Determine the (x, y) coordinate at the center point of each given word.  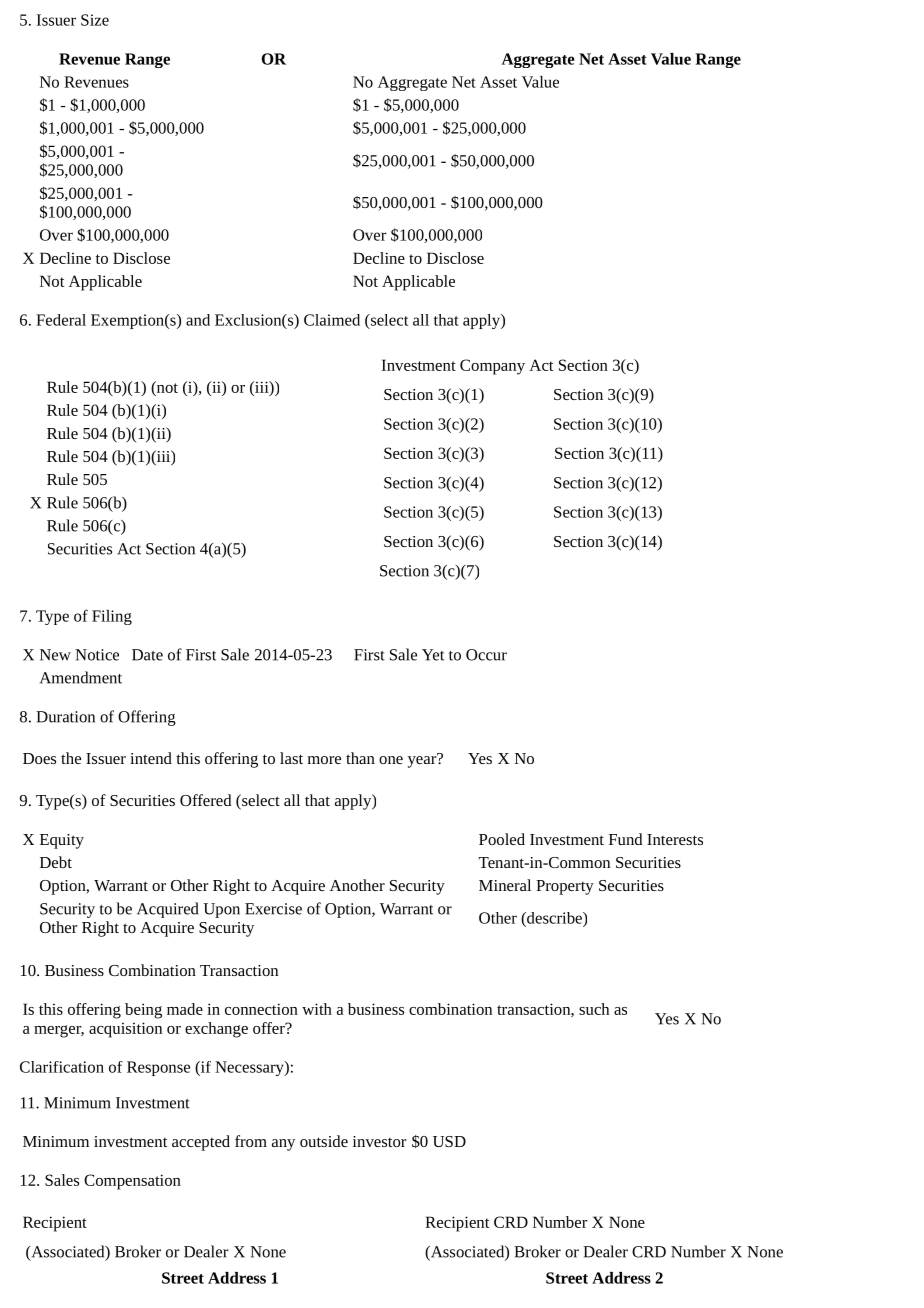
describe (554, 918)
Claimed (332, 320)
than (360, 758)
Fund (625, 839)
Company (492, 367)
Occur (486, 655)
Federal (61, 320)
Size (95, 20)
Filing (112, 617)
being (143, 1011)
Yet (433, 655)
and (198, 320)
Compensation (132, 1182)
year (423, 761)
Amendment (81, 677)
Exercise (273, 909)
